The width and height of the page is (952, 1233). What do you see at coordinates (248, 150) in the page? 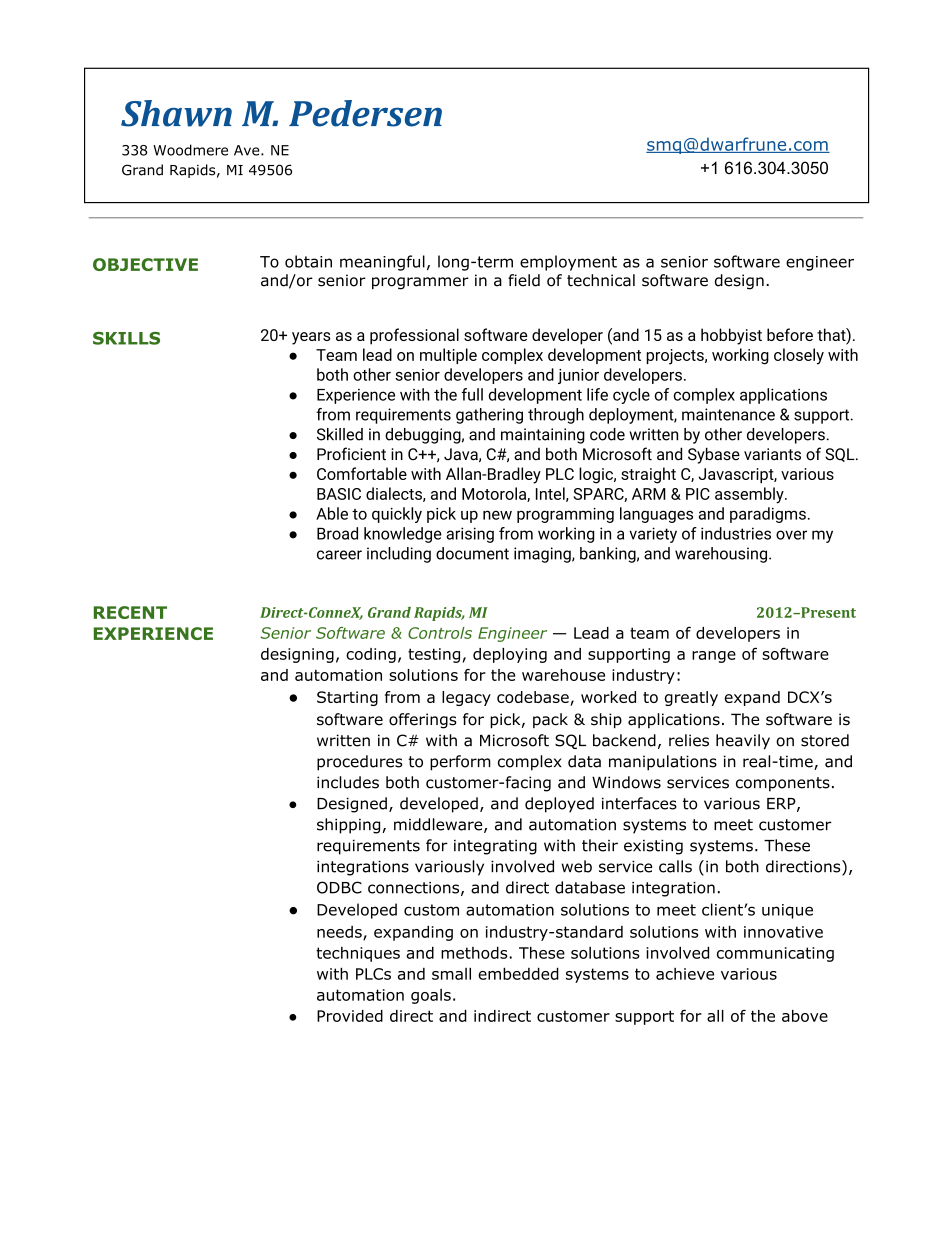
I see `Ave` at bounding box center [248, 150].
